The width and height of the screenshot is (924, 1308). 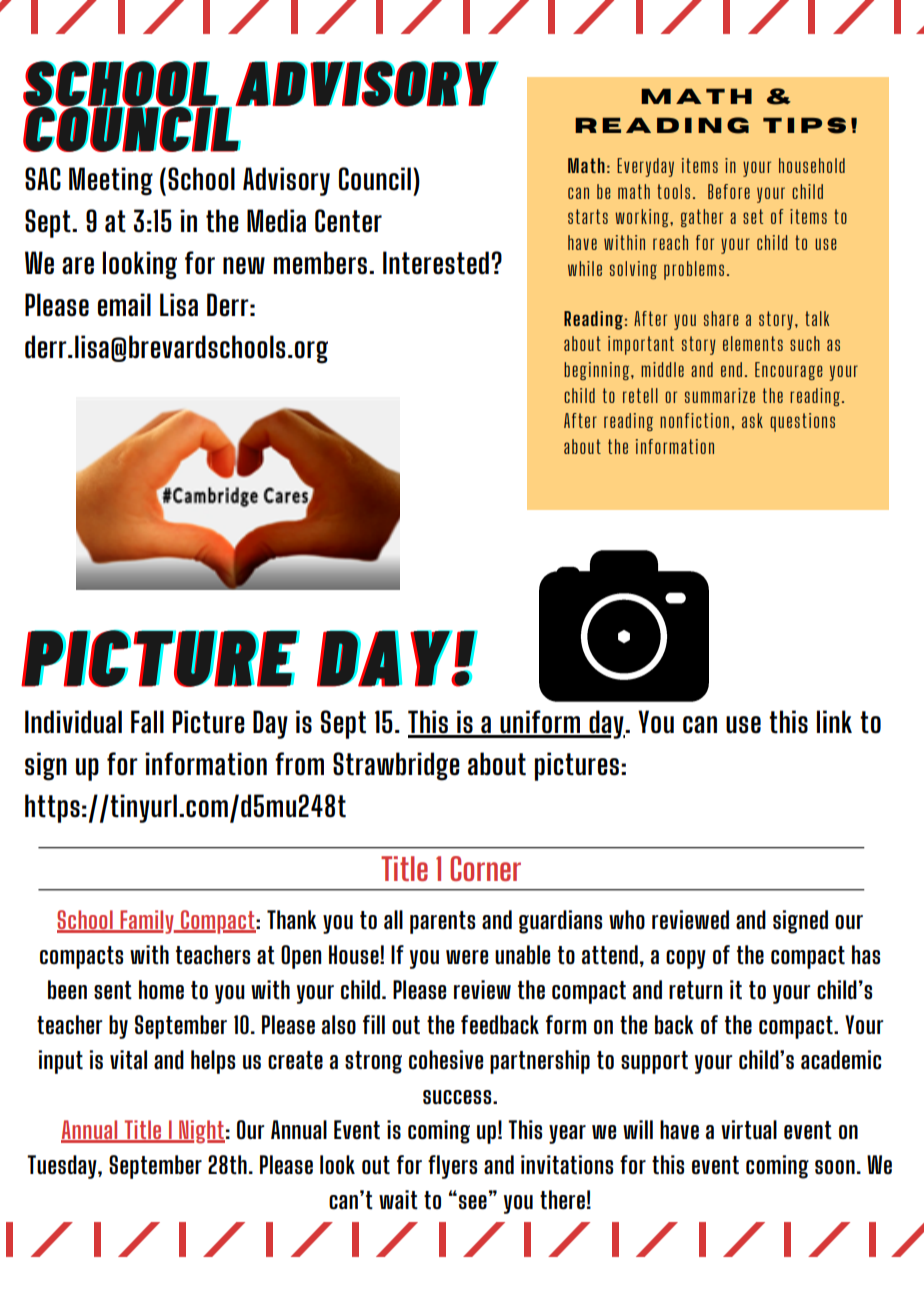 I want to click on Fall, so click(x=147, y=722).
